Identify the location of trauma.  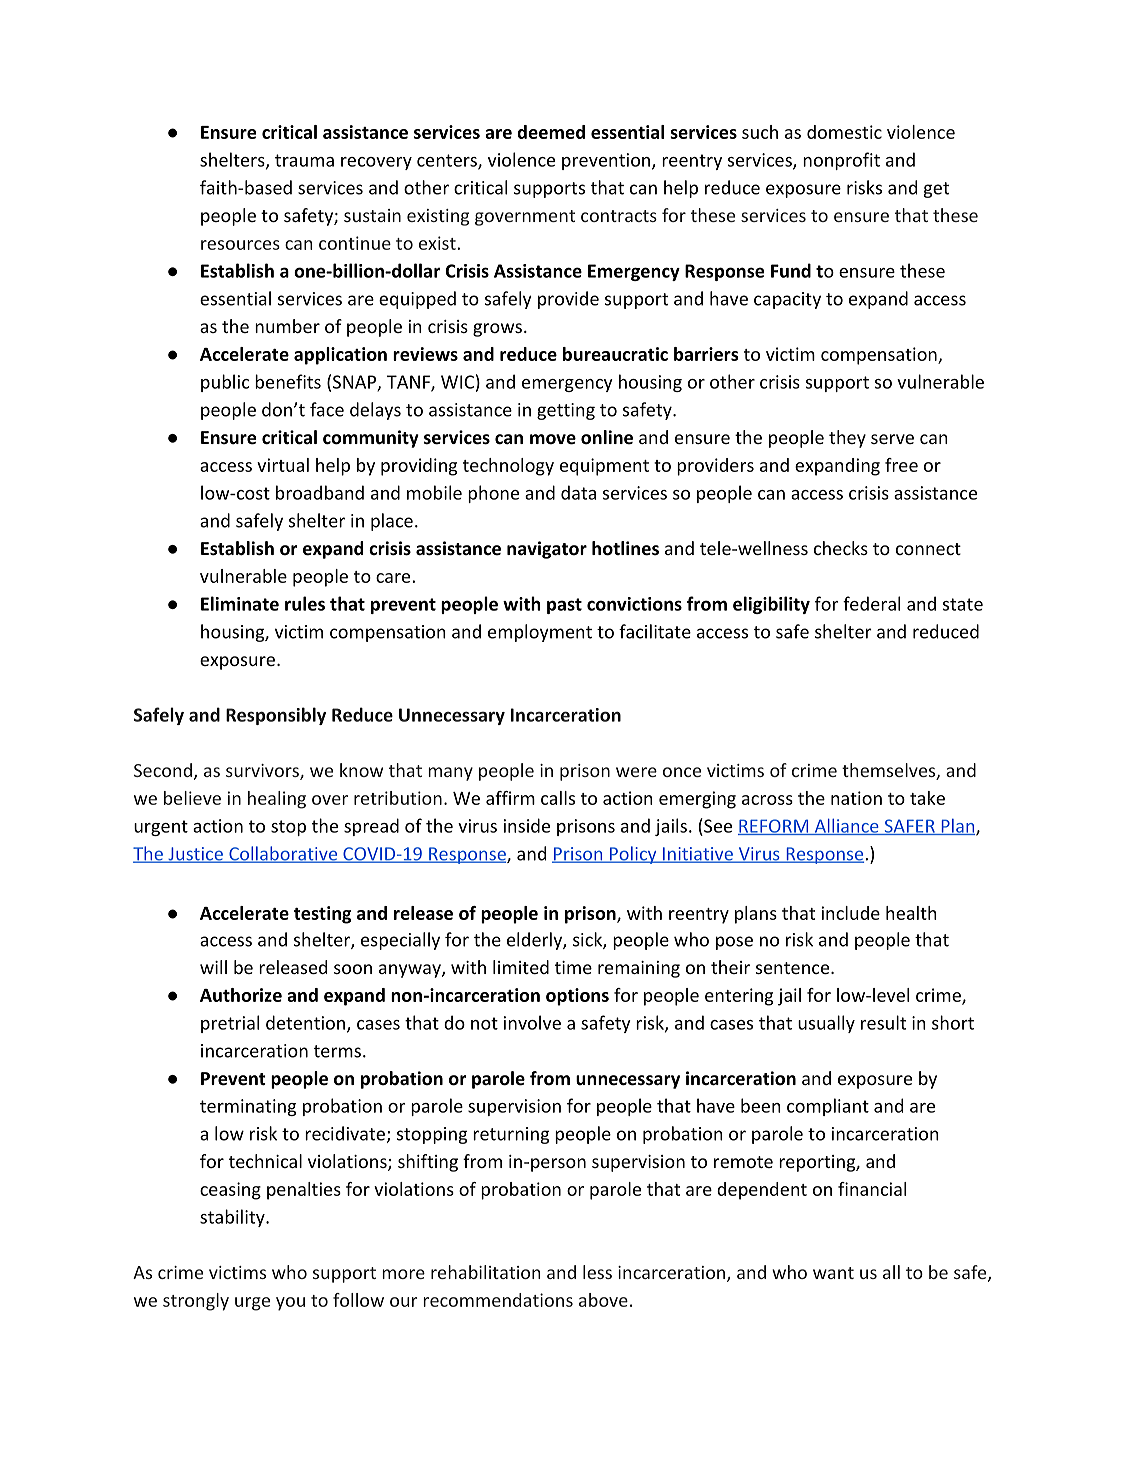
(304, 160).
